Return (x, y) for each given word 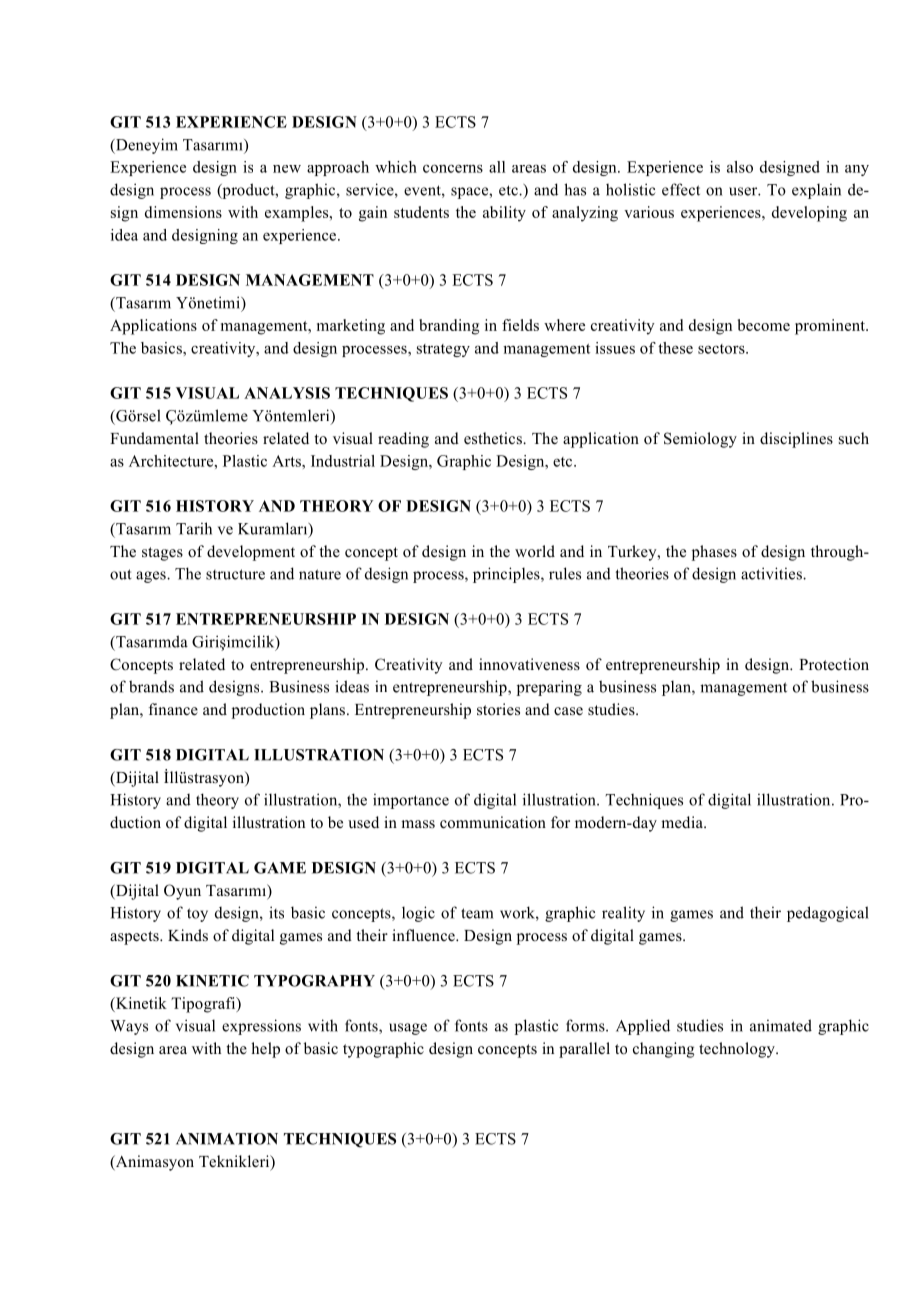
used (363, 822)
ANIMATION (227, 1139)
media (683, 822)
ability (504, 214)
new (287, 169)
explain (816, 191)
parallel (584, 1050)
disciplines (796, 440)
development (251, 553)
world (535, 551)
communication (493, 822)
